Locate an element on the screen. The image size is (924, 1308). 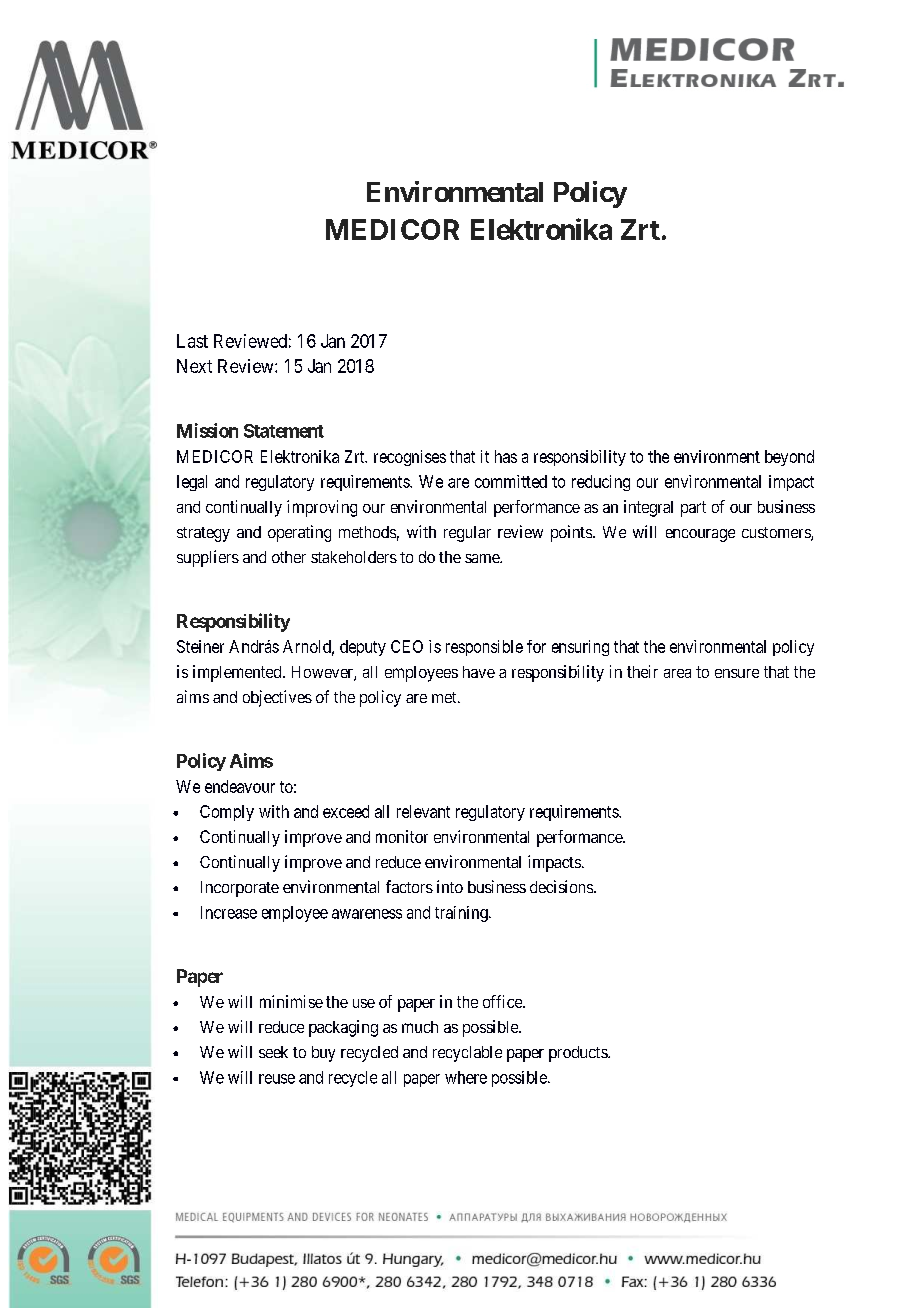
Incorporate is located at coordinates (240, 889).
